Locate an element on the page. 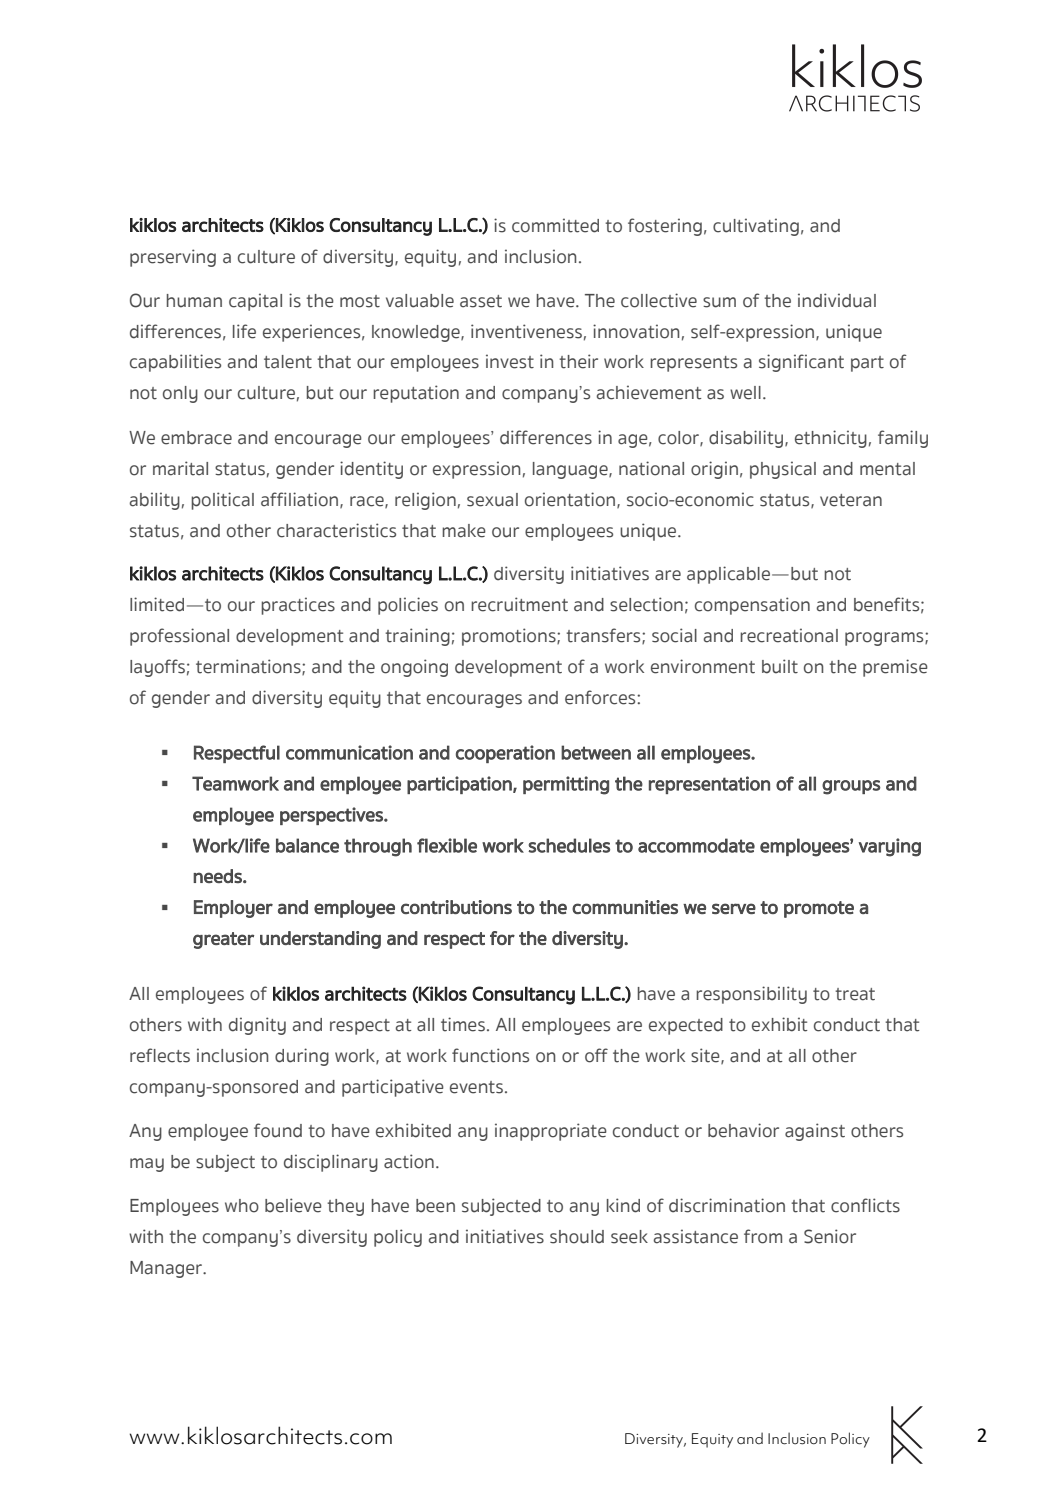 The height and width of the image is (1489, 1053). who is located at coordinates (242, 1206).
